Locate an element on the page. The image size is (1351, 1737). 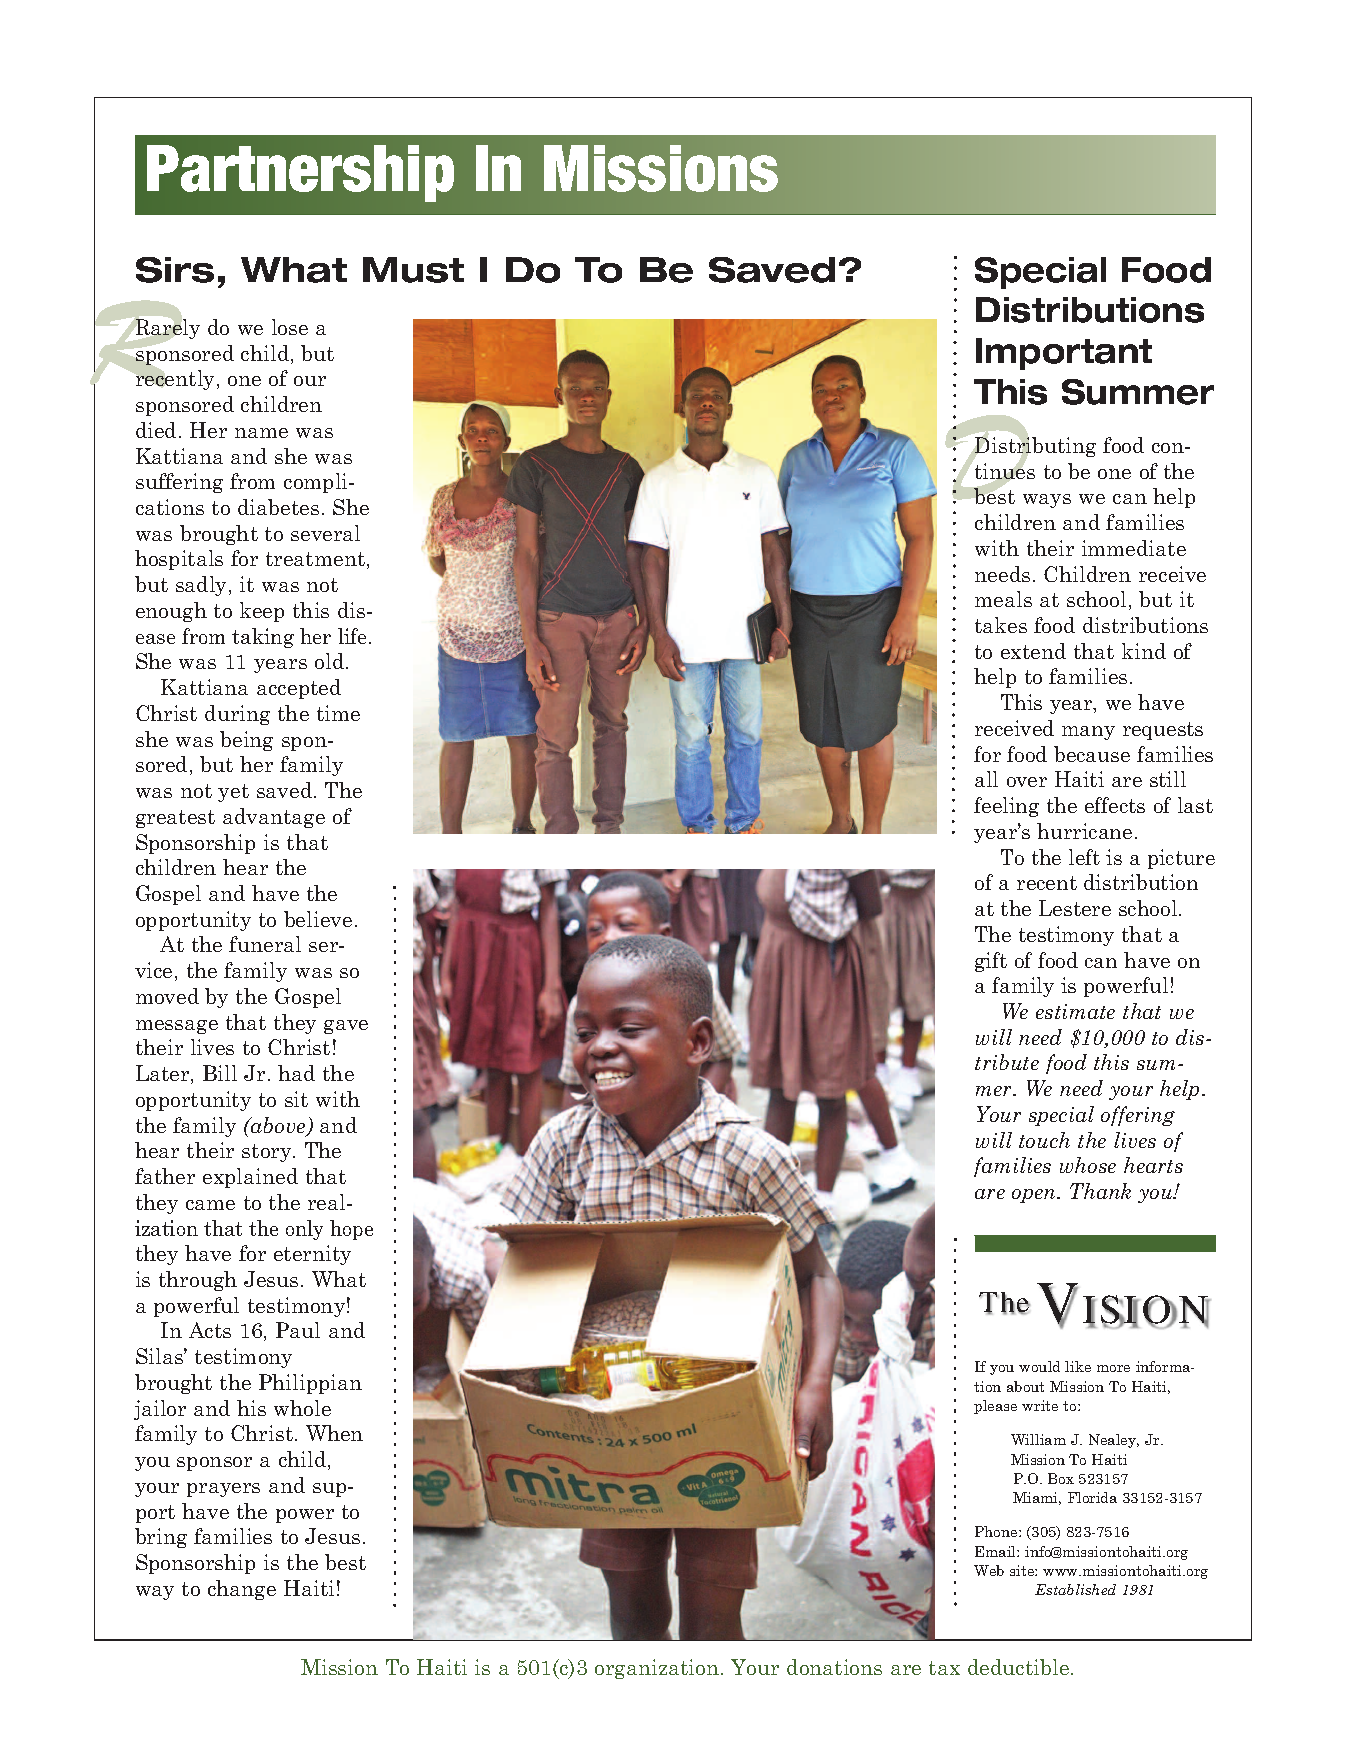
gift is located at coordinates (991, 962).
